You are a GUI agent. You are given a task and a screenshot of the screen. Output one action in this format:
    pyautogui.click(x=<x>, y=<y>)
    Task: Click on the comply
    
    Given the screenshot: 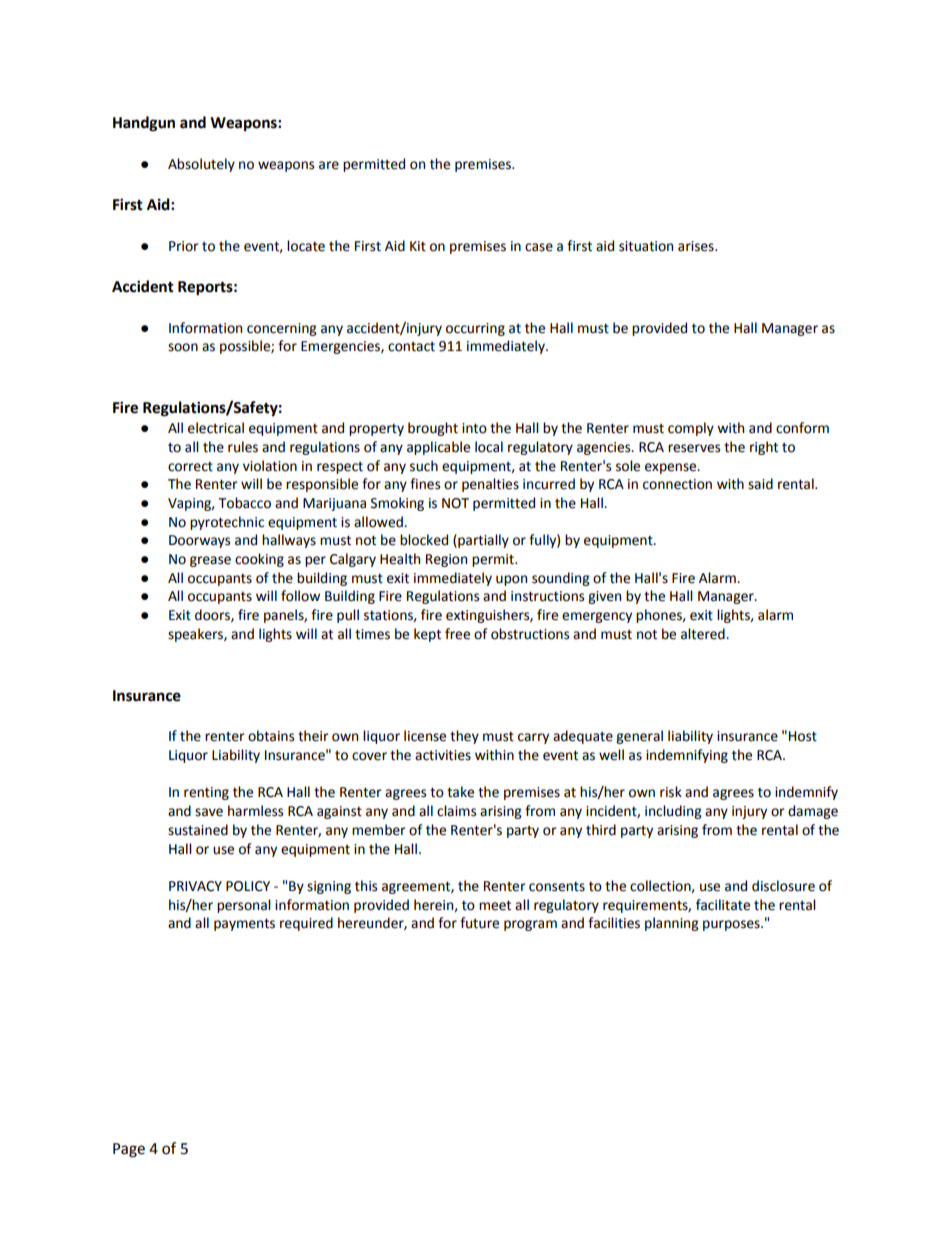 What is the action you would take?
    pyautogui.click(x=691, y=429)
